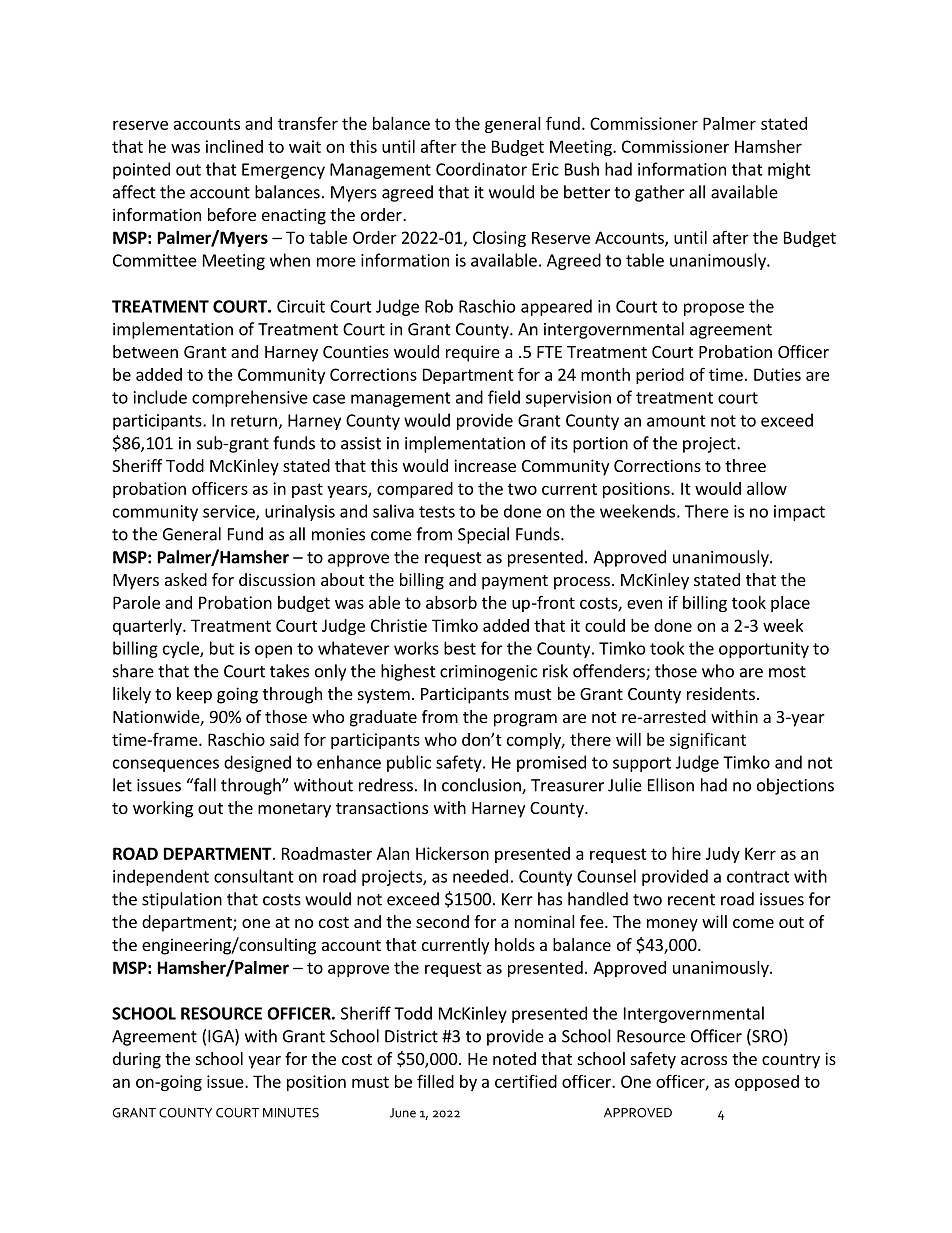 This page has height=1233, width=952. I want to click on IGA, so click(222, 1037).
